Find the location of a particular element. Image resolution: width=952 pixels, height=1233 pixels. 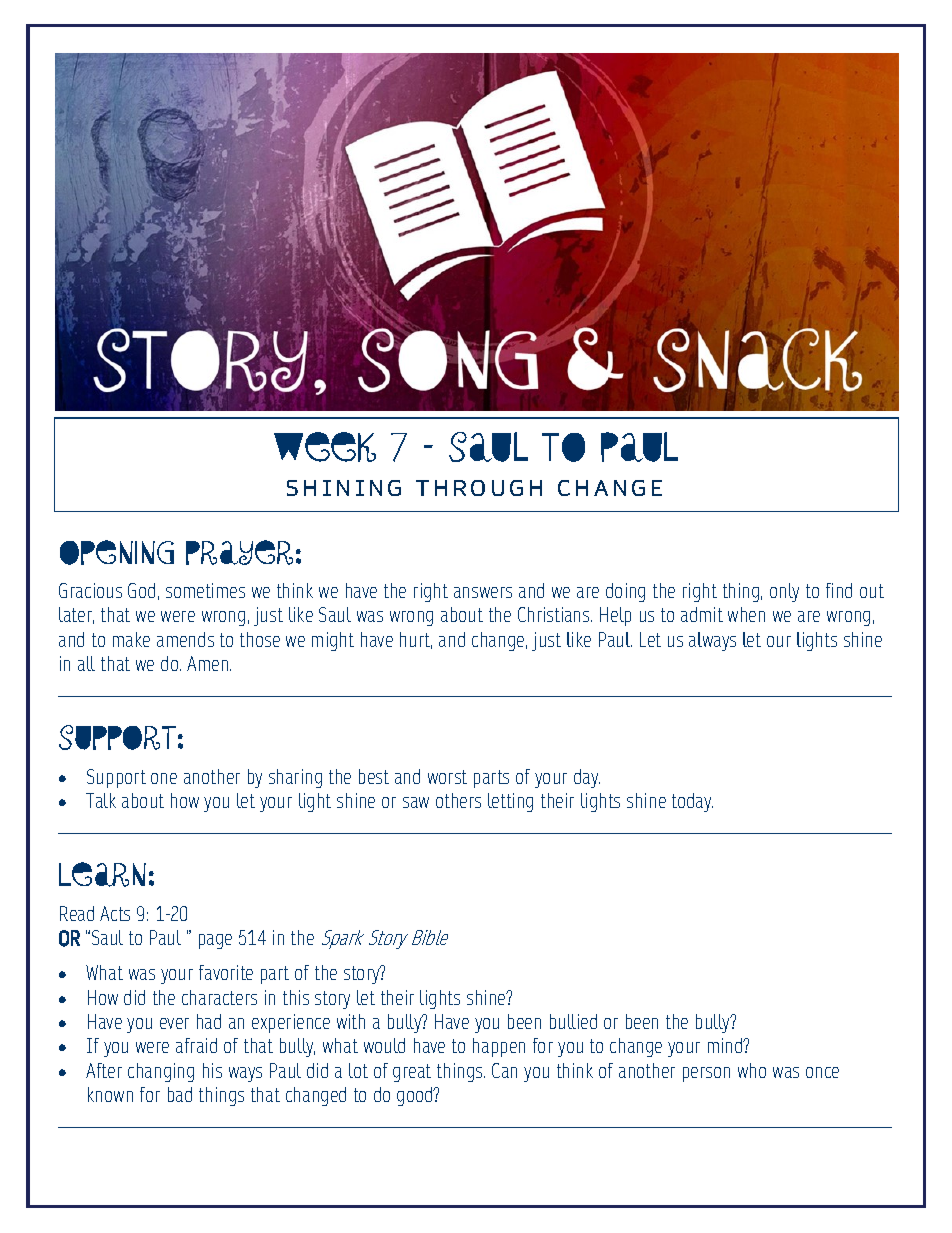

WEEK is located at coordinates (325, 447).
